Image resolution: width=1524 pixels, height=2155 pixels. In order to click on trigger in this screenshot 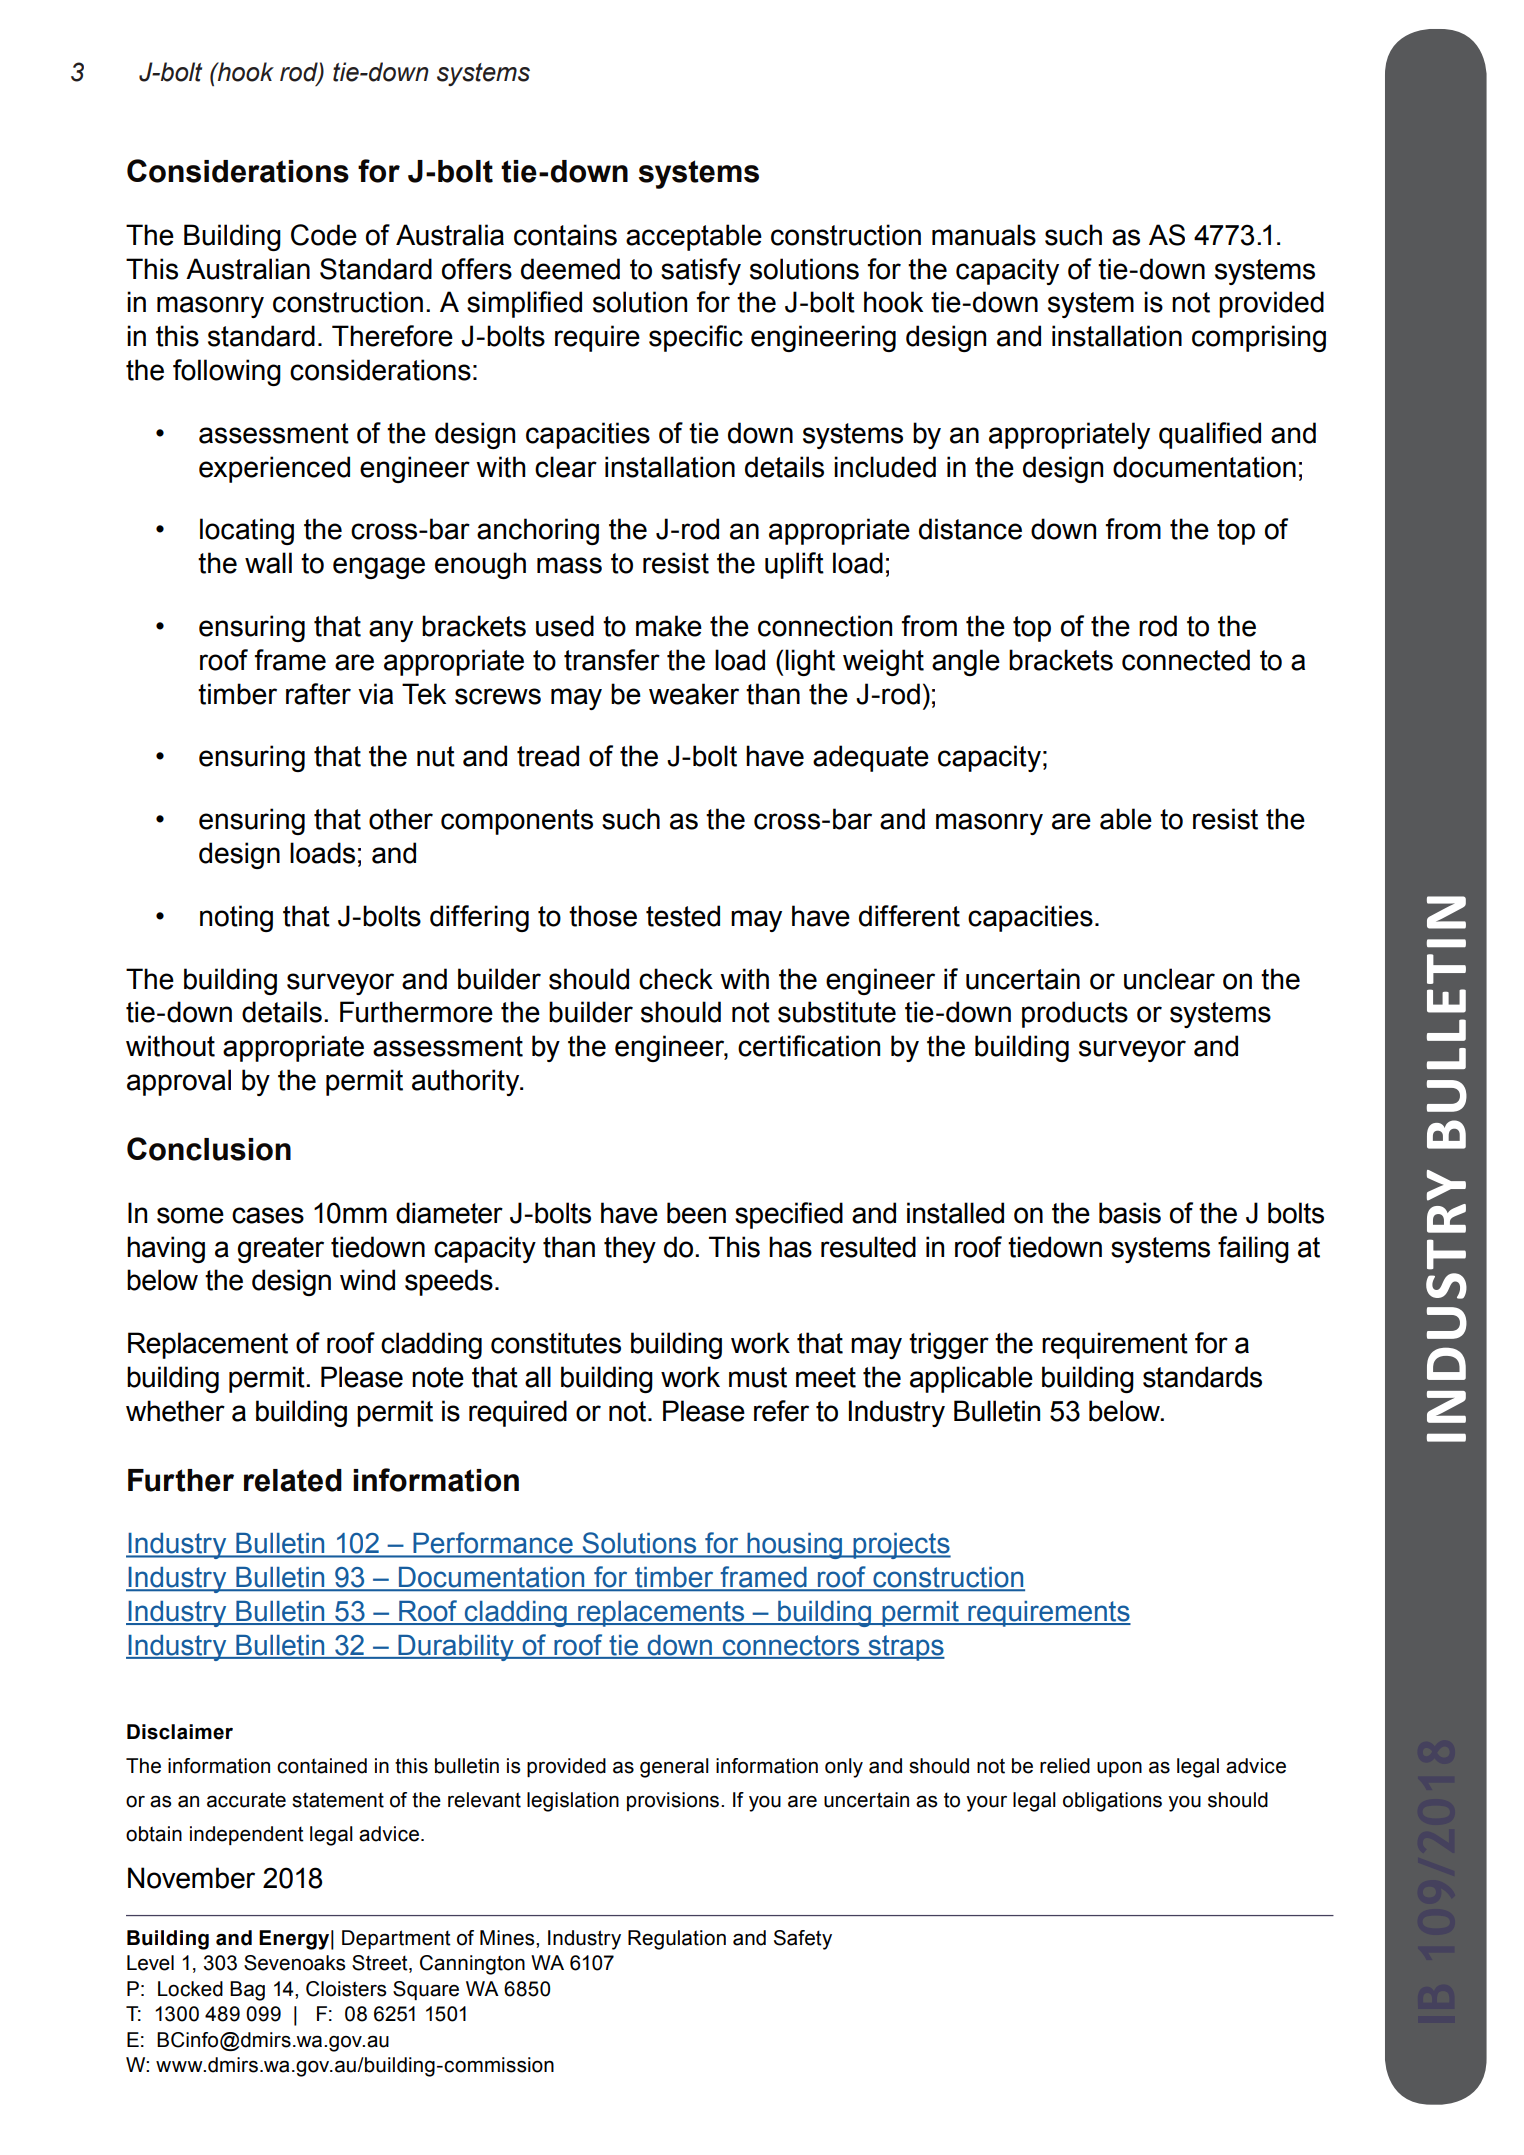, I will do `click(949, 1345)`.
